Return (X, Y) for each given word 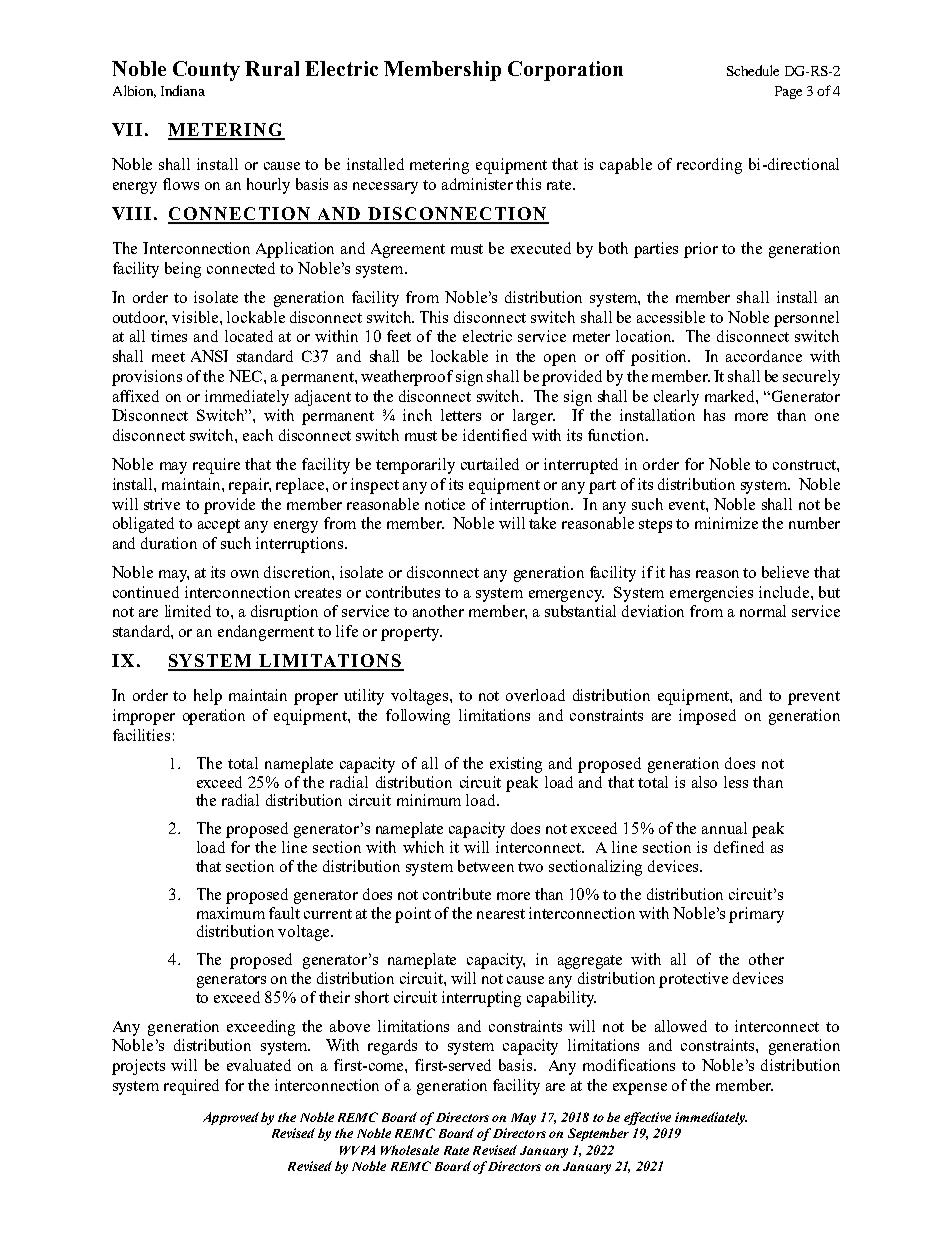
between (486, 866)
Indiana (183, 90)
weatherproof (407, 378)
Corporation (565, 71)
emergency (566, 596)
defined (739, 847)
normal (763, 611)
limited (188, 611)
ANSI (209, 356)
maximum (231, 913)
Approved (231, 1118)
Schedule (753, 70)
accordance (764, 356)
